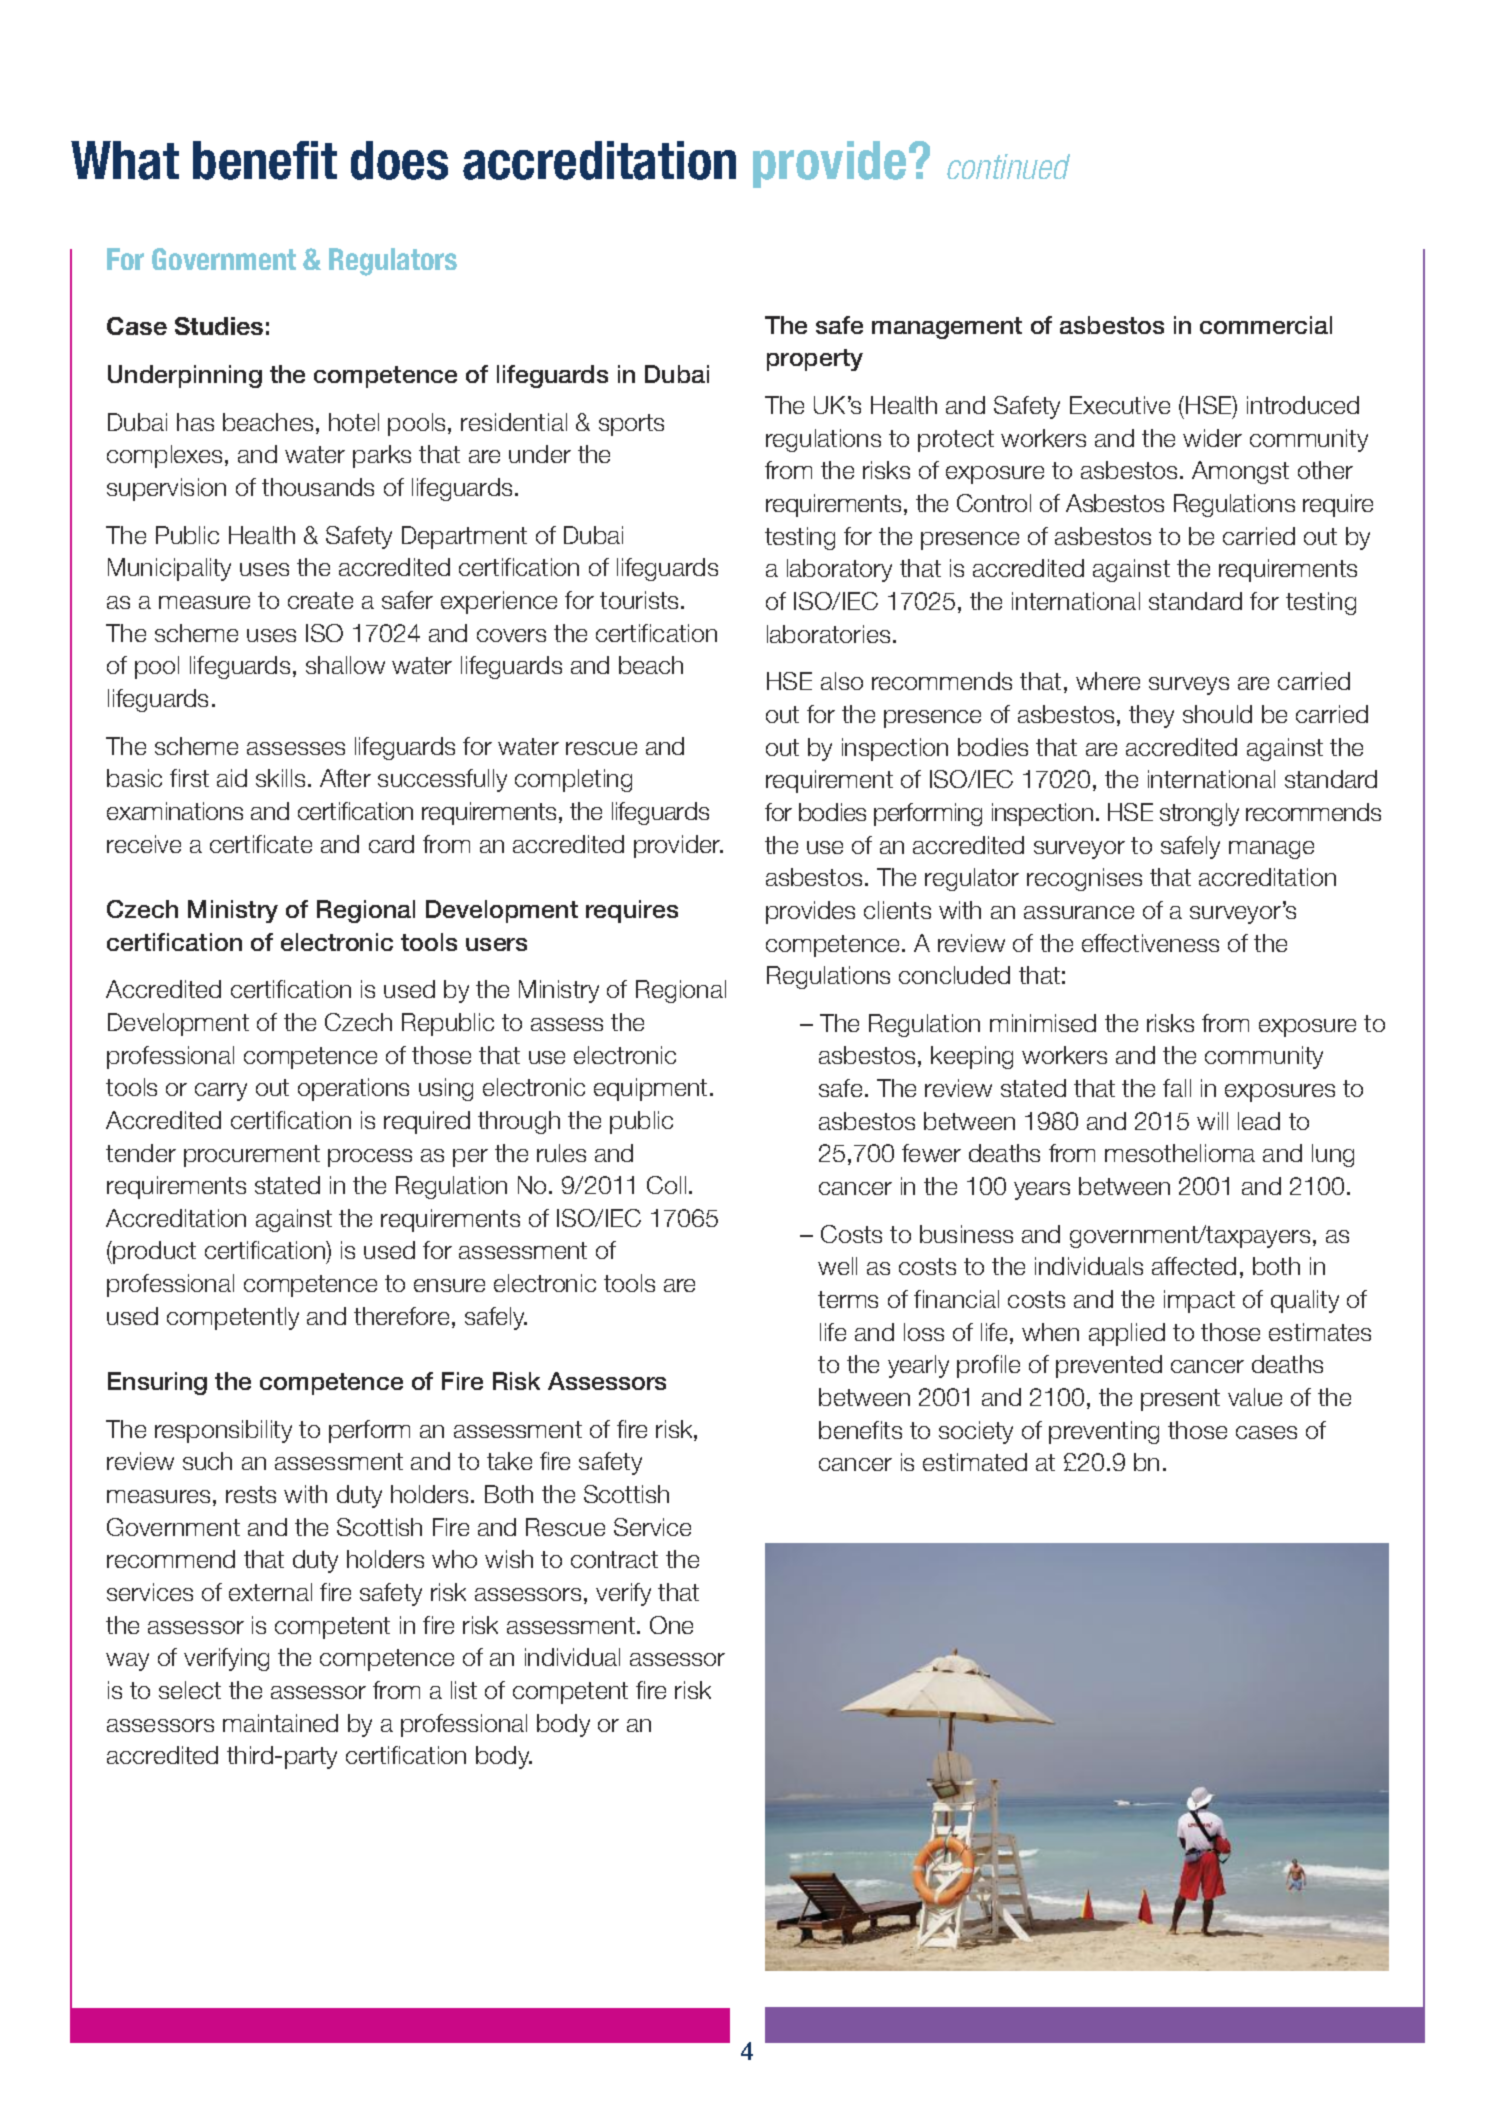  What do you see at coordinates (280, 1723) in the screenshot?
I see `maintained` at bounding box center [280, 1723].
